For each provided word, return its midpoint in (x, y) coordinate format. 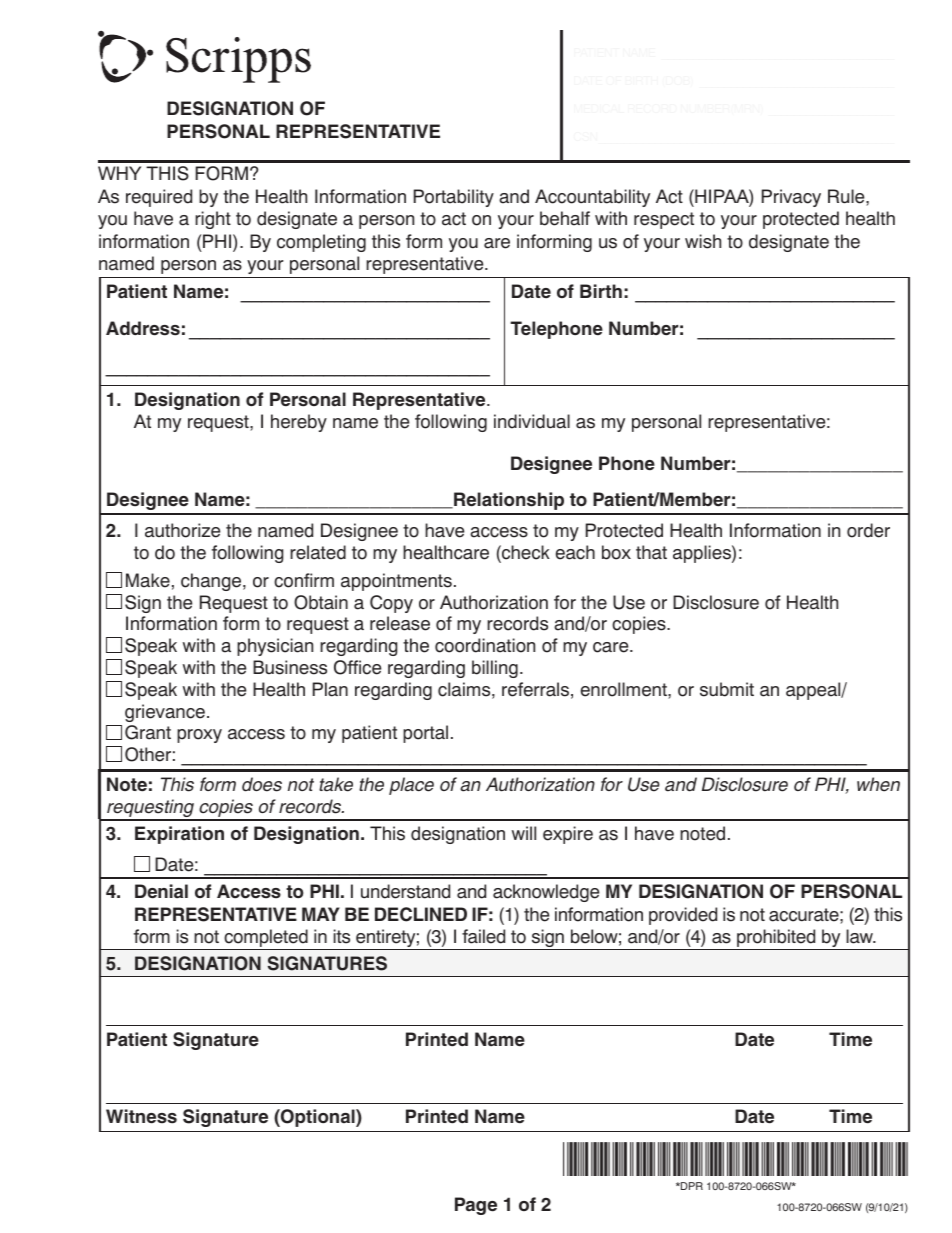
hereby (299, 423)
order (868, 530)
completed (266, 939)
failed (483, 936)
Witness (141, 1116)
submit (727, 689)
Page (476, 1206)
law (861, 936)
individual (532, 421)
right (213, 220)
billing (495, 669)
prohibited (776, 939)
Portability (454, 198)
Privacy (791, 198)
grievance (165, 713)
